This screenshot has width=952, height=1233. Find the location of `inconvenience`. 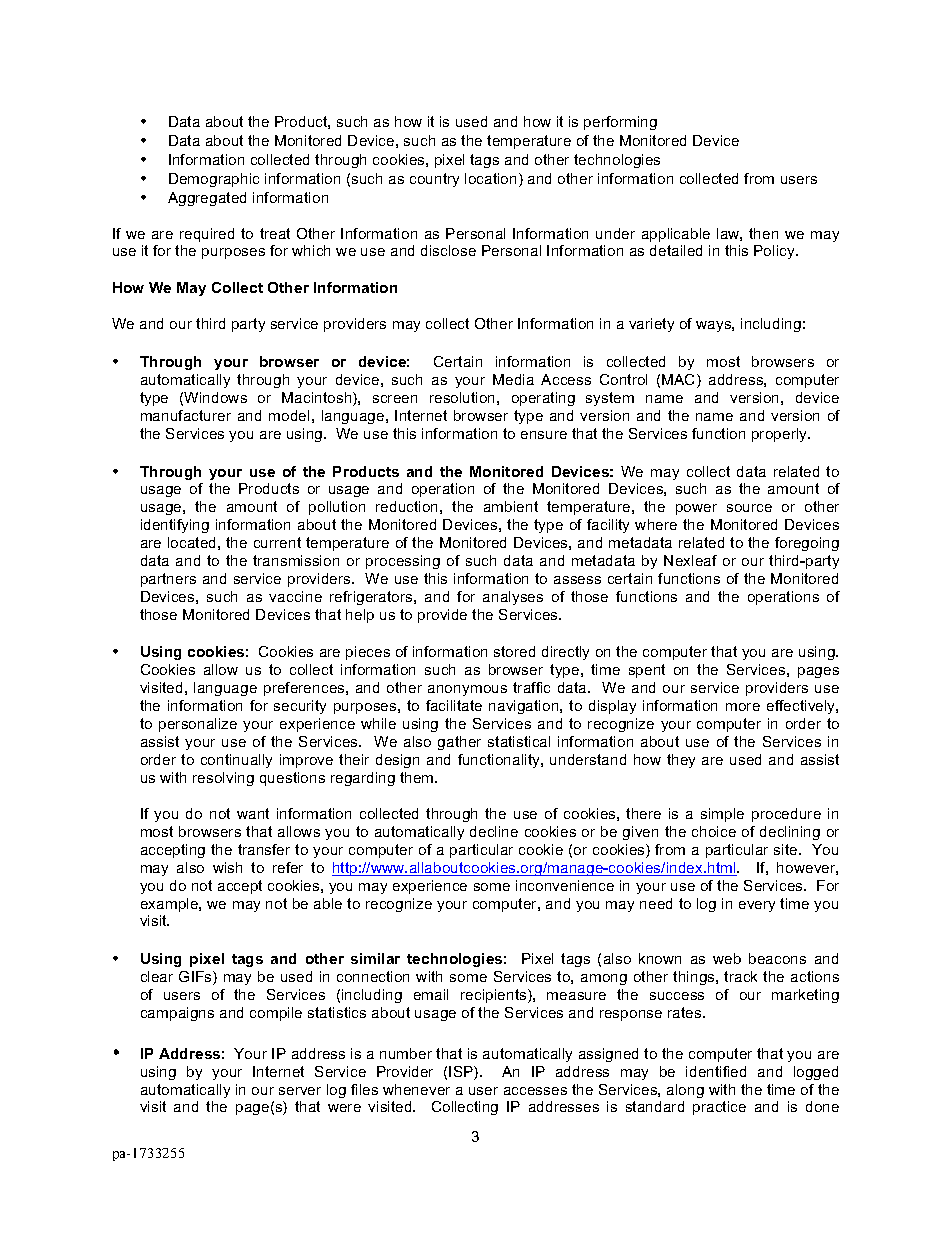

inconvenience is located at coordinates (565, 885).
